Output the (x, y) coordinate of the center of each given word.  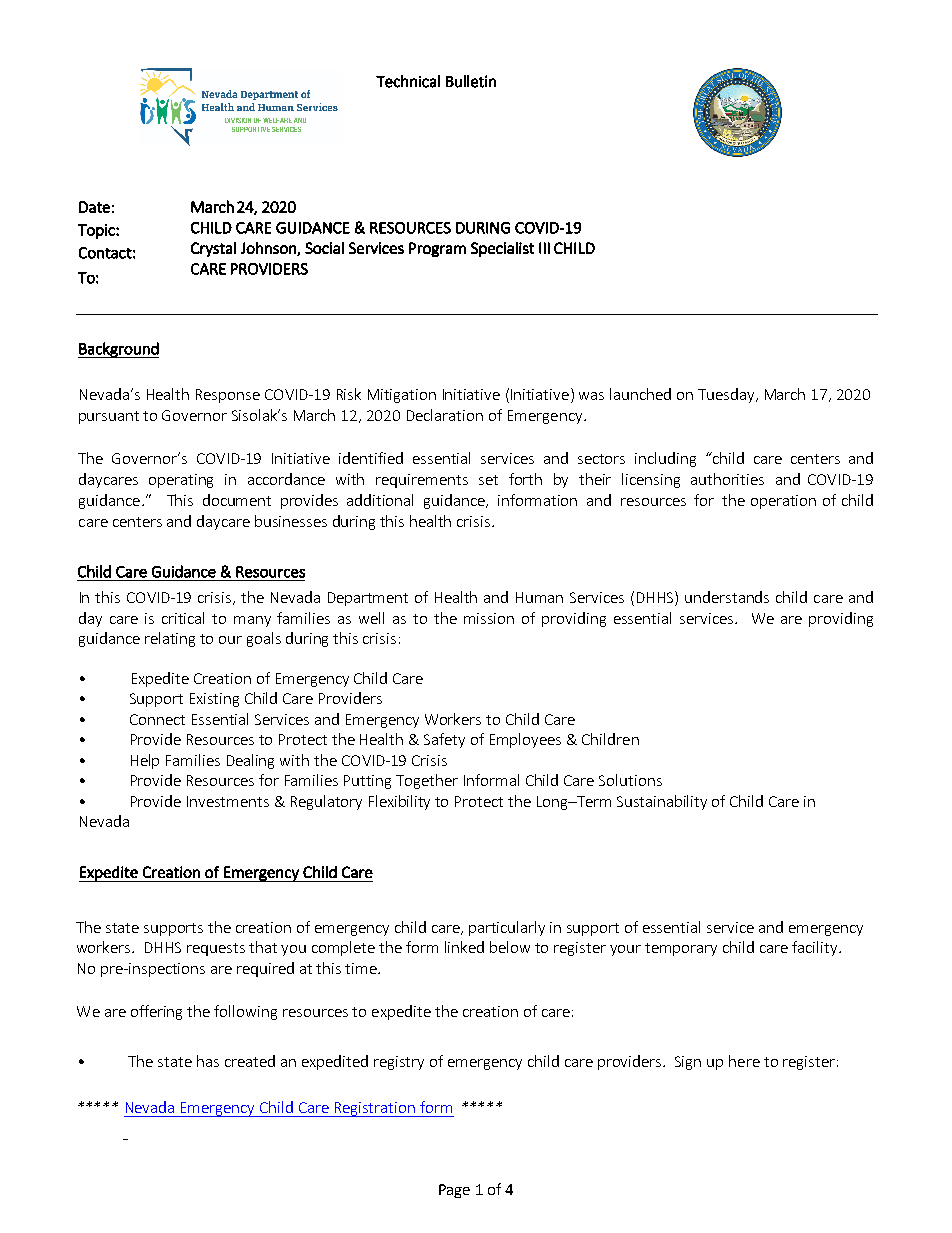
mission (489, 618)
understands (727, 597)
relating (170, 639)
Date (94, 207)
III (544, 248)
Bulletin (471, 81)
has (208, 1061)
